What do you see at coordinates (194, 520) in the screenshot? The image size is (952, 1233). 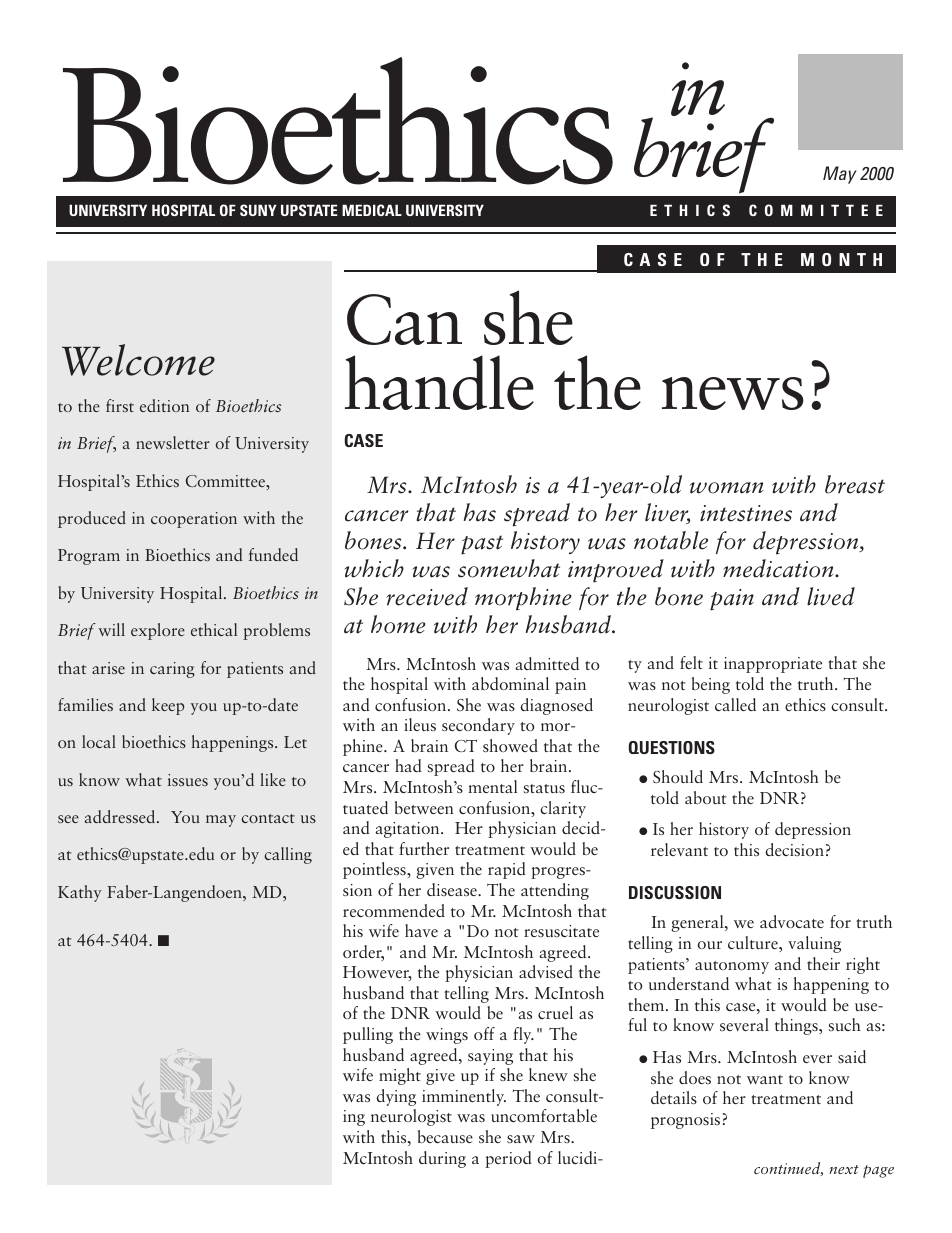 I see `cooperation` at bounding box center [194, 520].
